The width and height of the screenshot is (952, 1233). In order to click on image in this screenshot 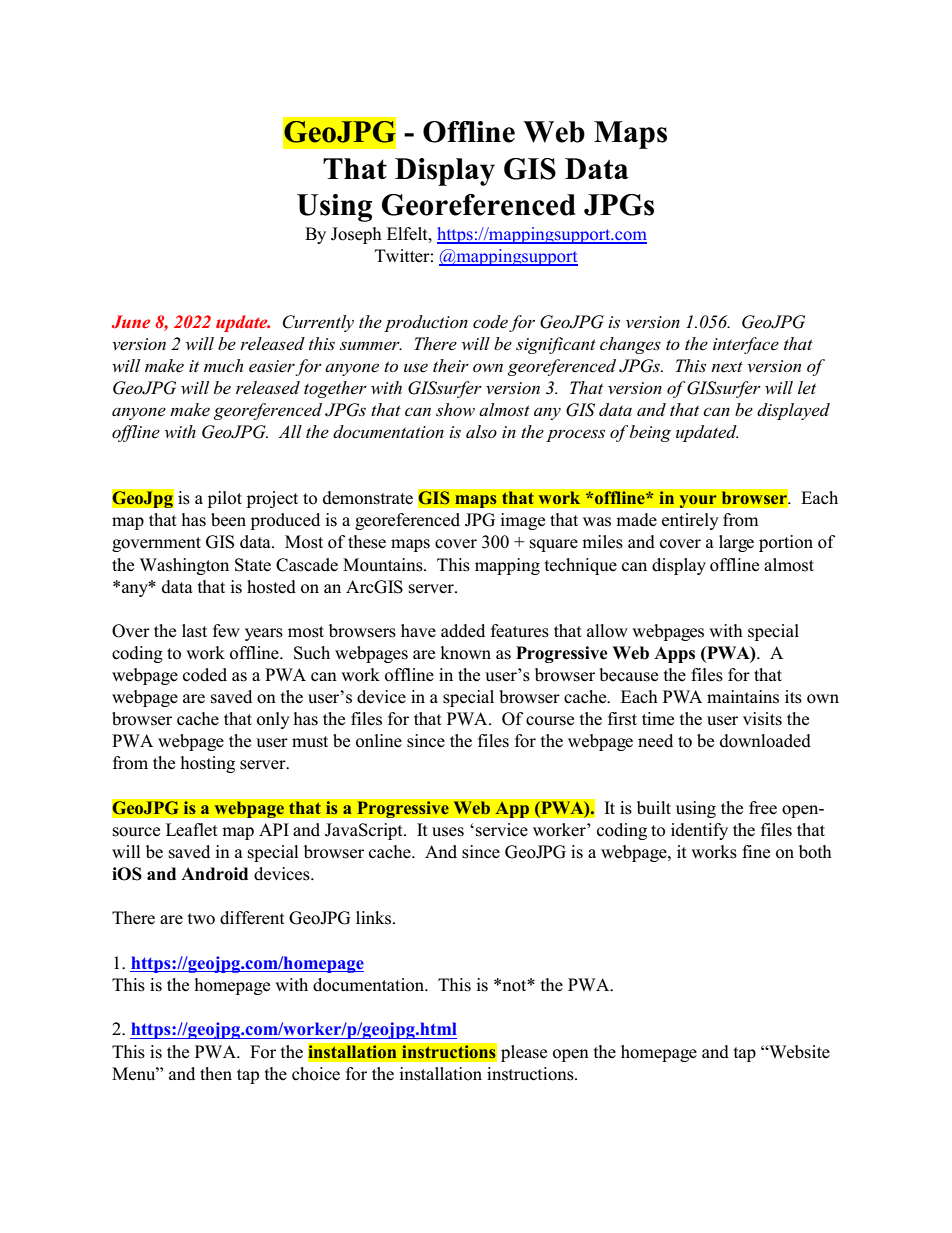, I will do `click(522, 521)`.
